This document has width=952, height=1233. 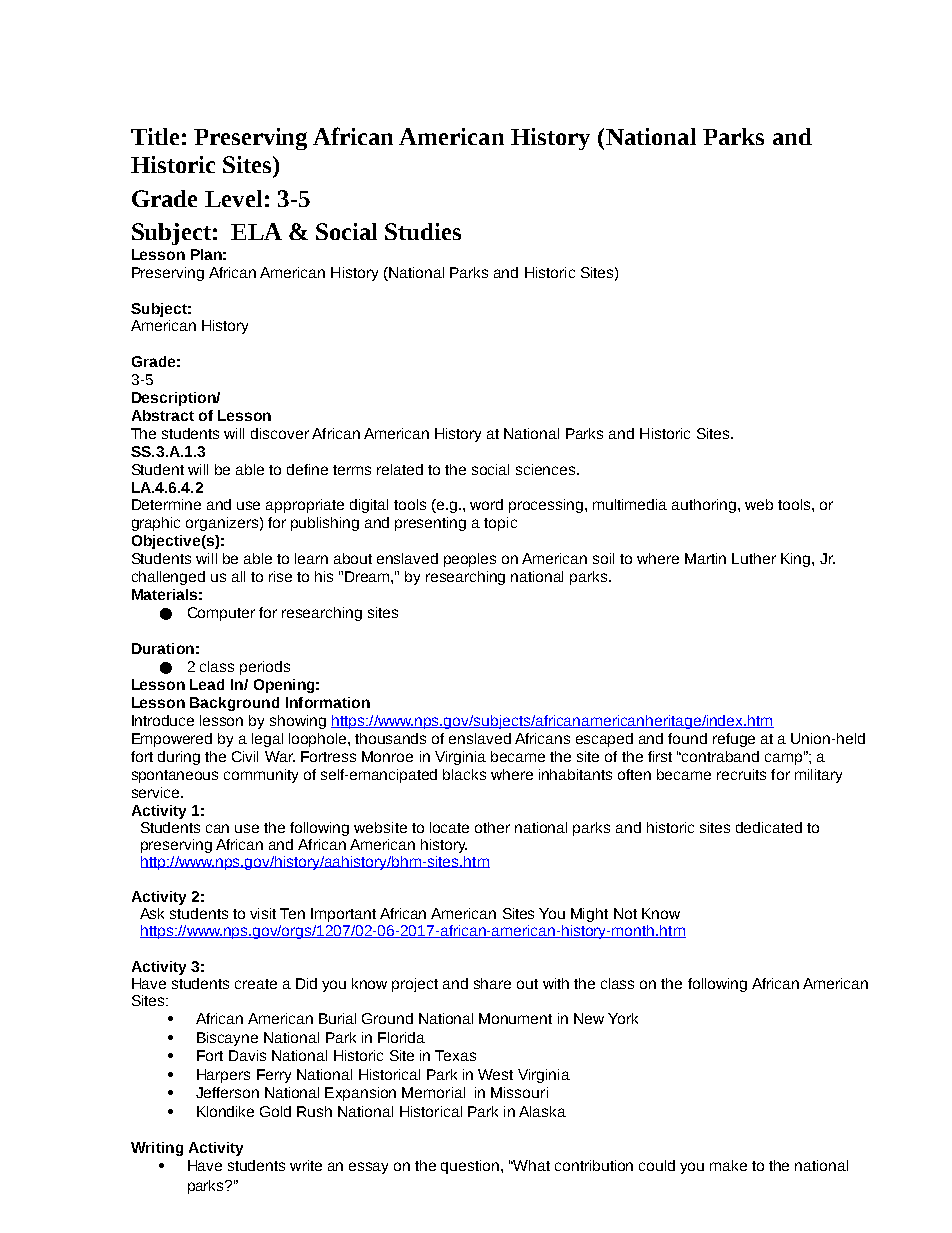 I want to click on question, so click(x=471, y=1167).
